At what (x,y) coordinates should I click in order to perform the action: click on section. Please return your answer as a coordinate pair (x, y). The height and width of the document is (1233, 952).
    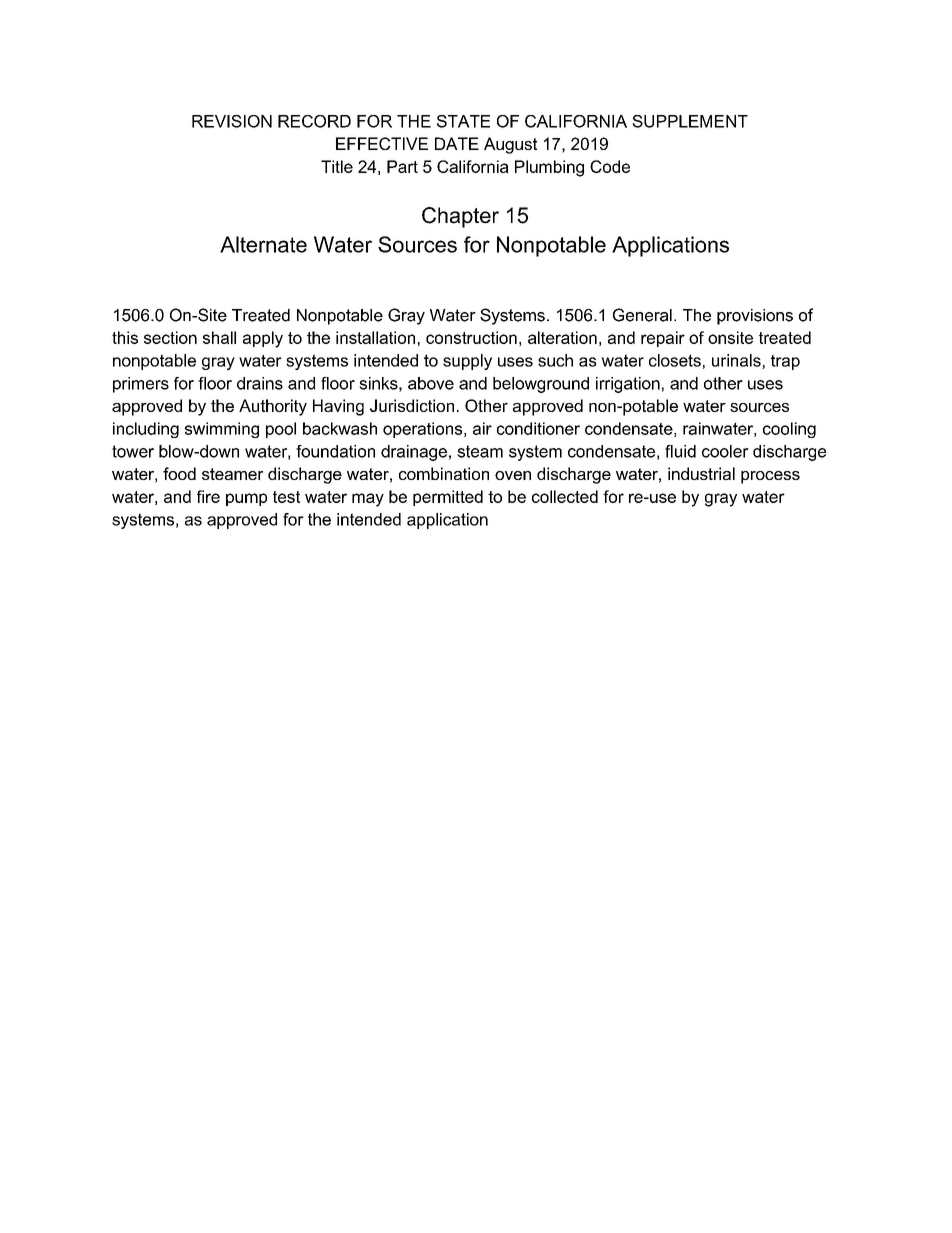
    Looking at the image, I should click on (170, 337).
